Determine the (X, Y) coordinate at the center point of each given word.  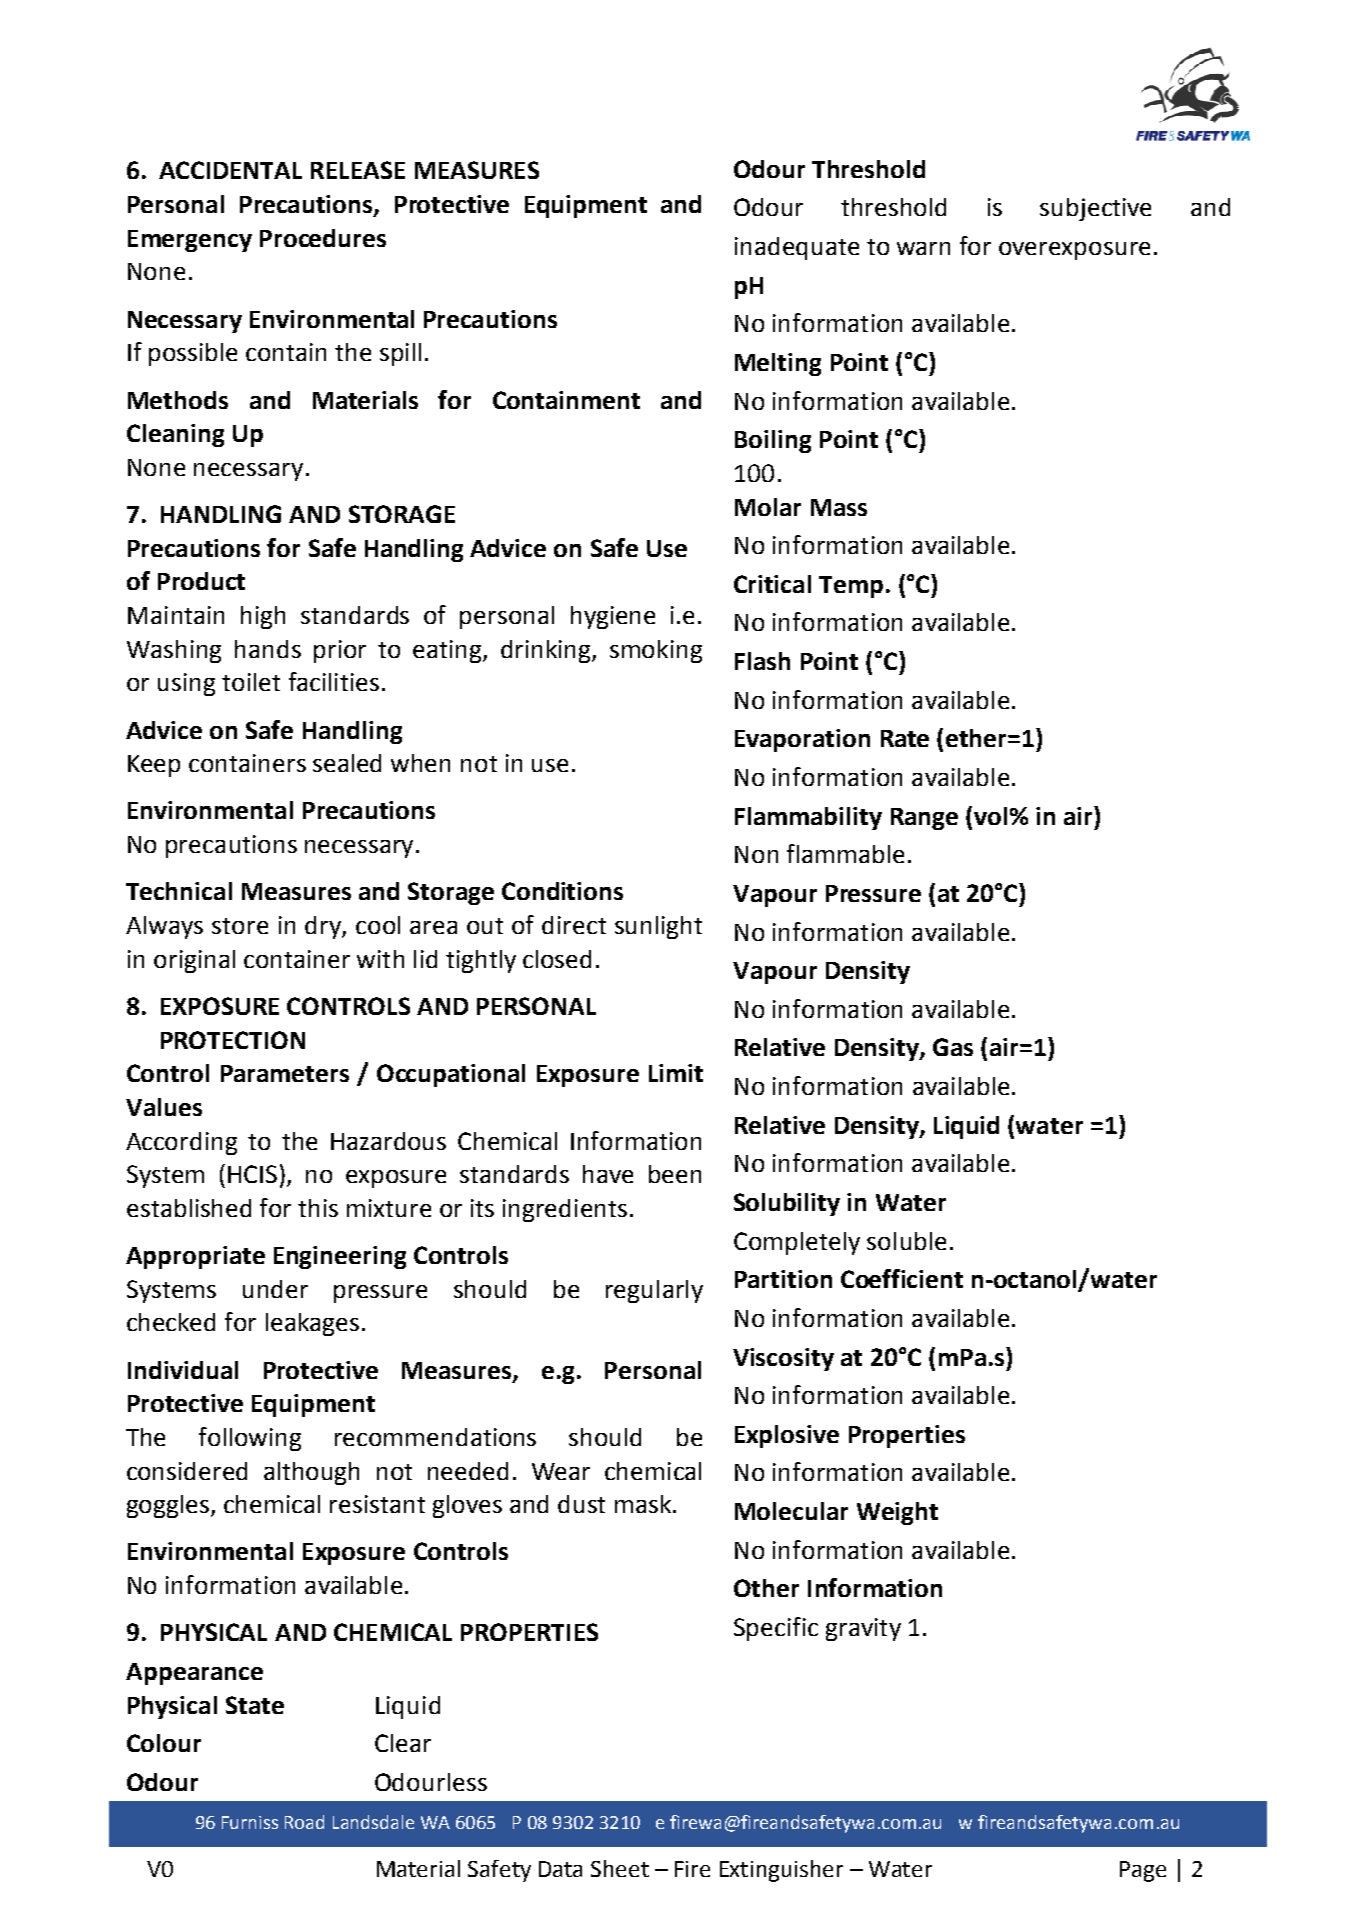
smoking (656, 651)
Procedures (323, 238)
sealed (347, 763)
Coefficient (902, 1278)
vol (990, 816)
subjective (1095, 209)
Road (304, 1822)
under (275, 1289)
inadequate (797, 248)
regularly (654, 1291)
